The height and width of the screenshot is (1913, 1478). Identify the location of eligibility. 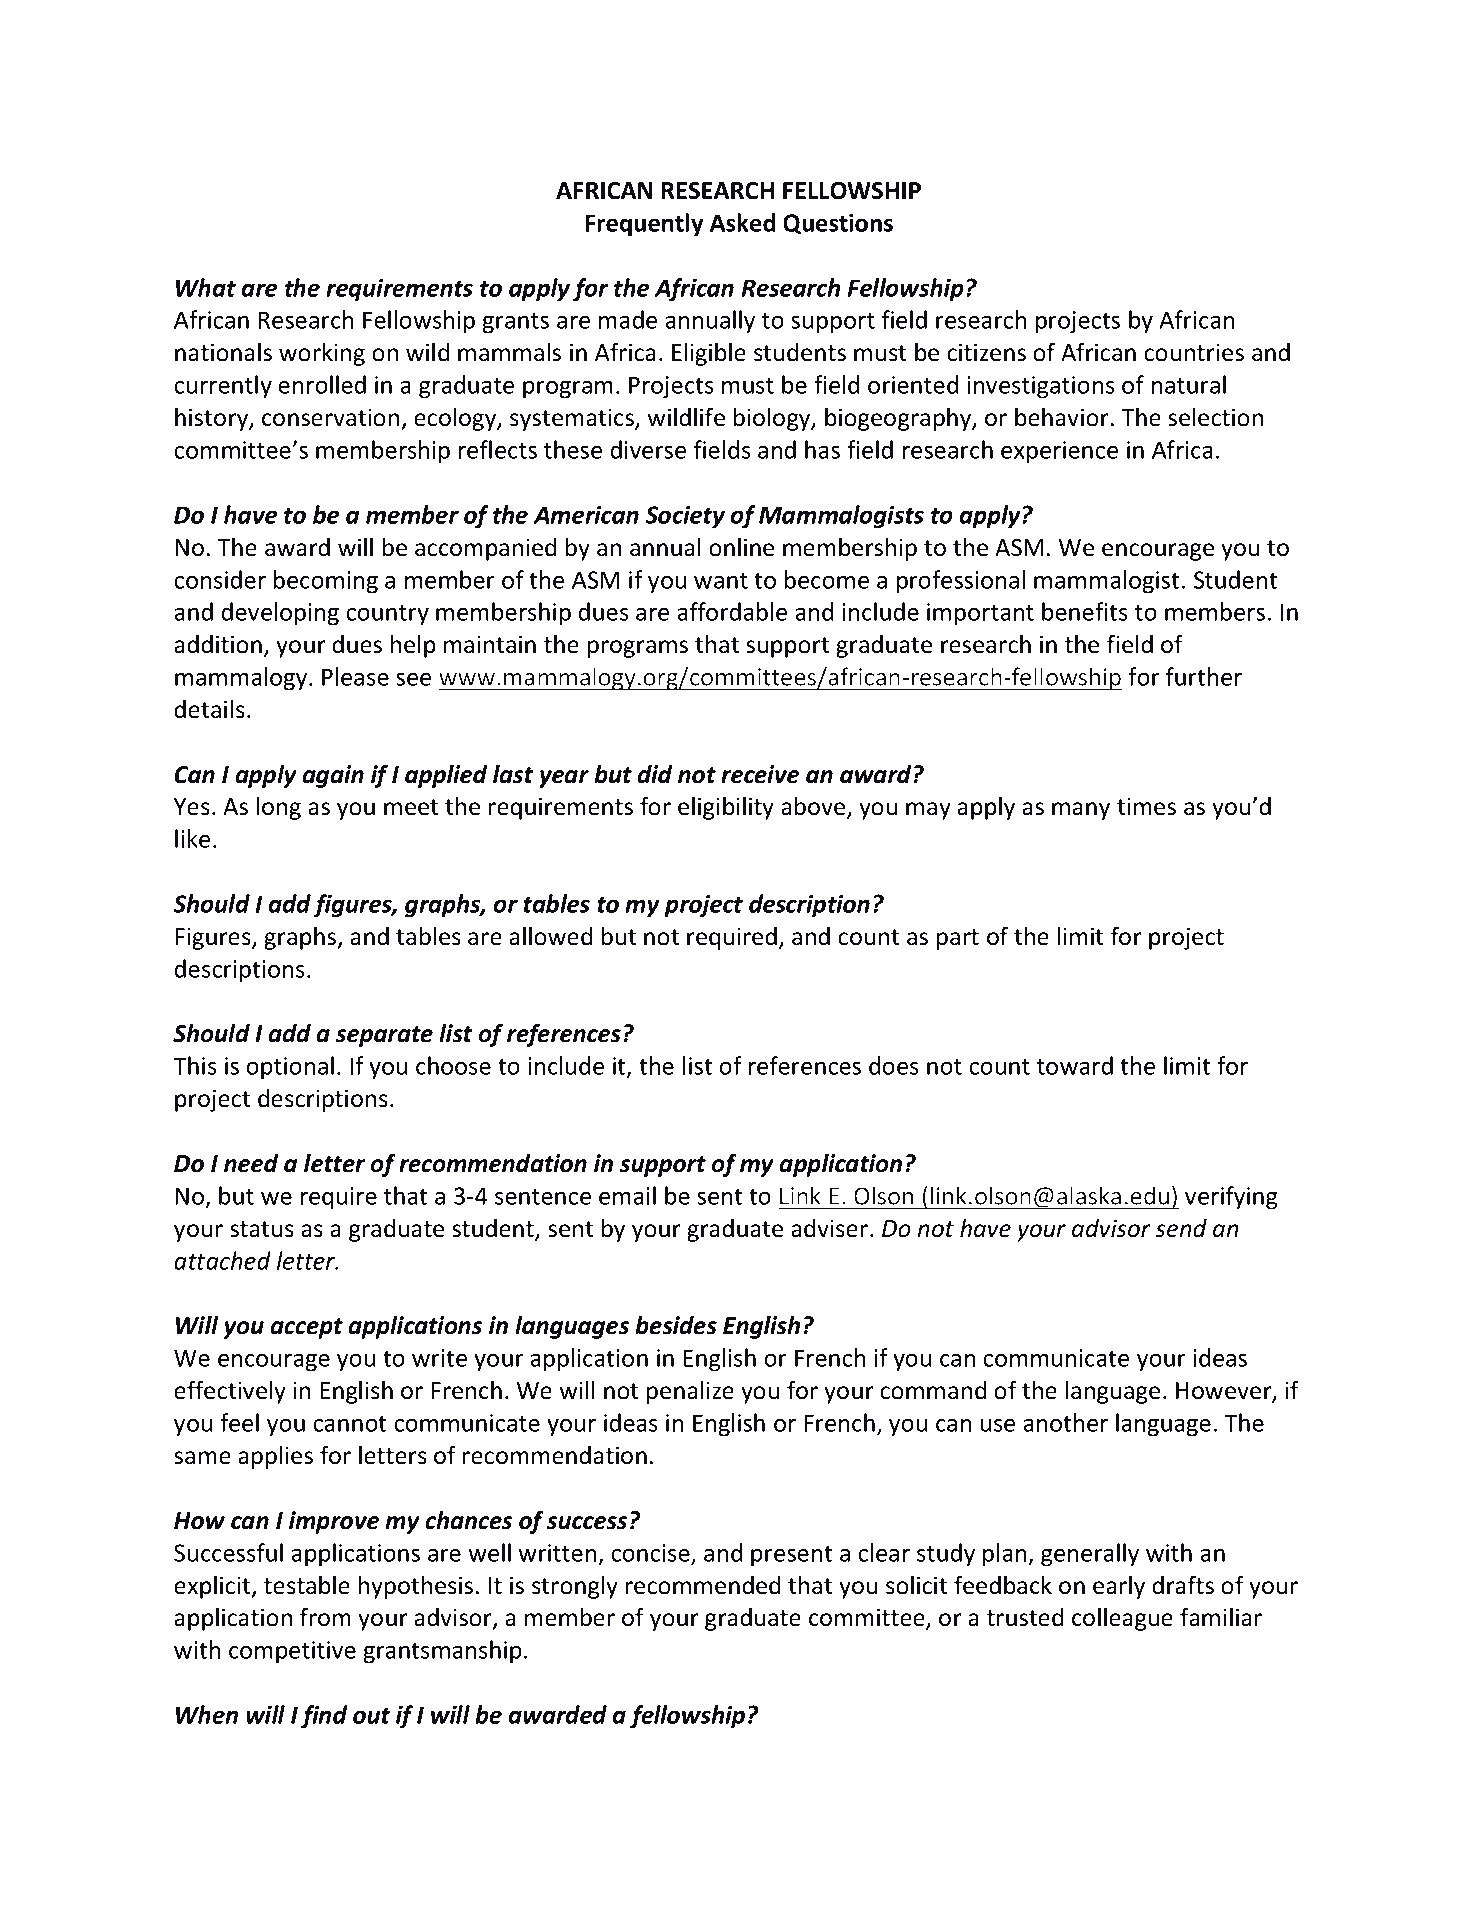
(726, 808).
